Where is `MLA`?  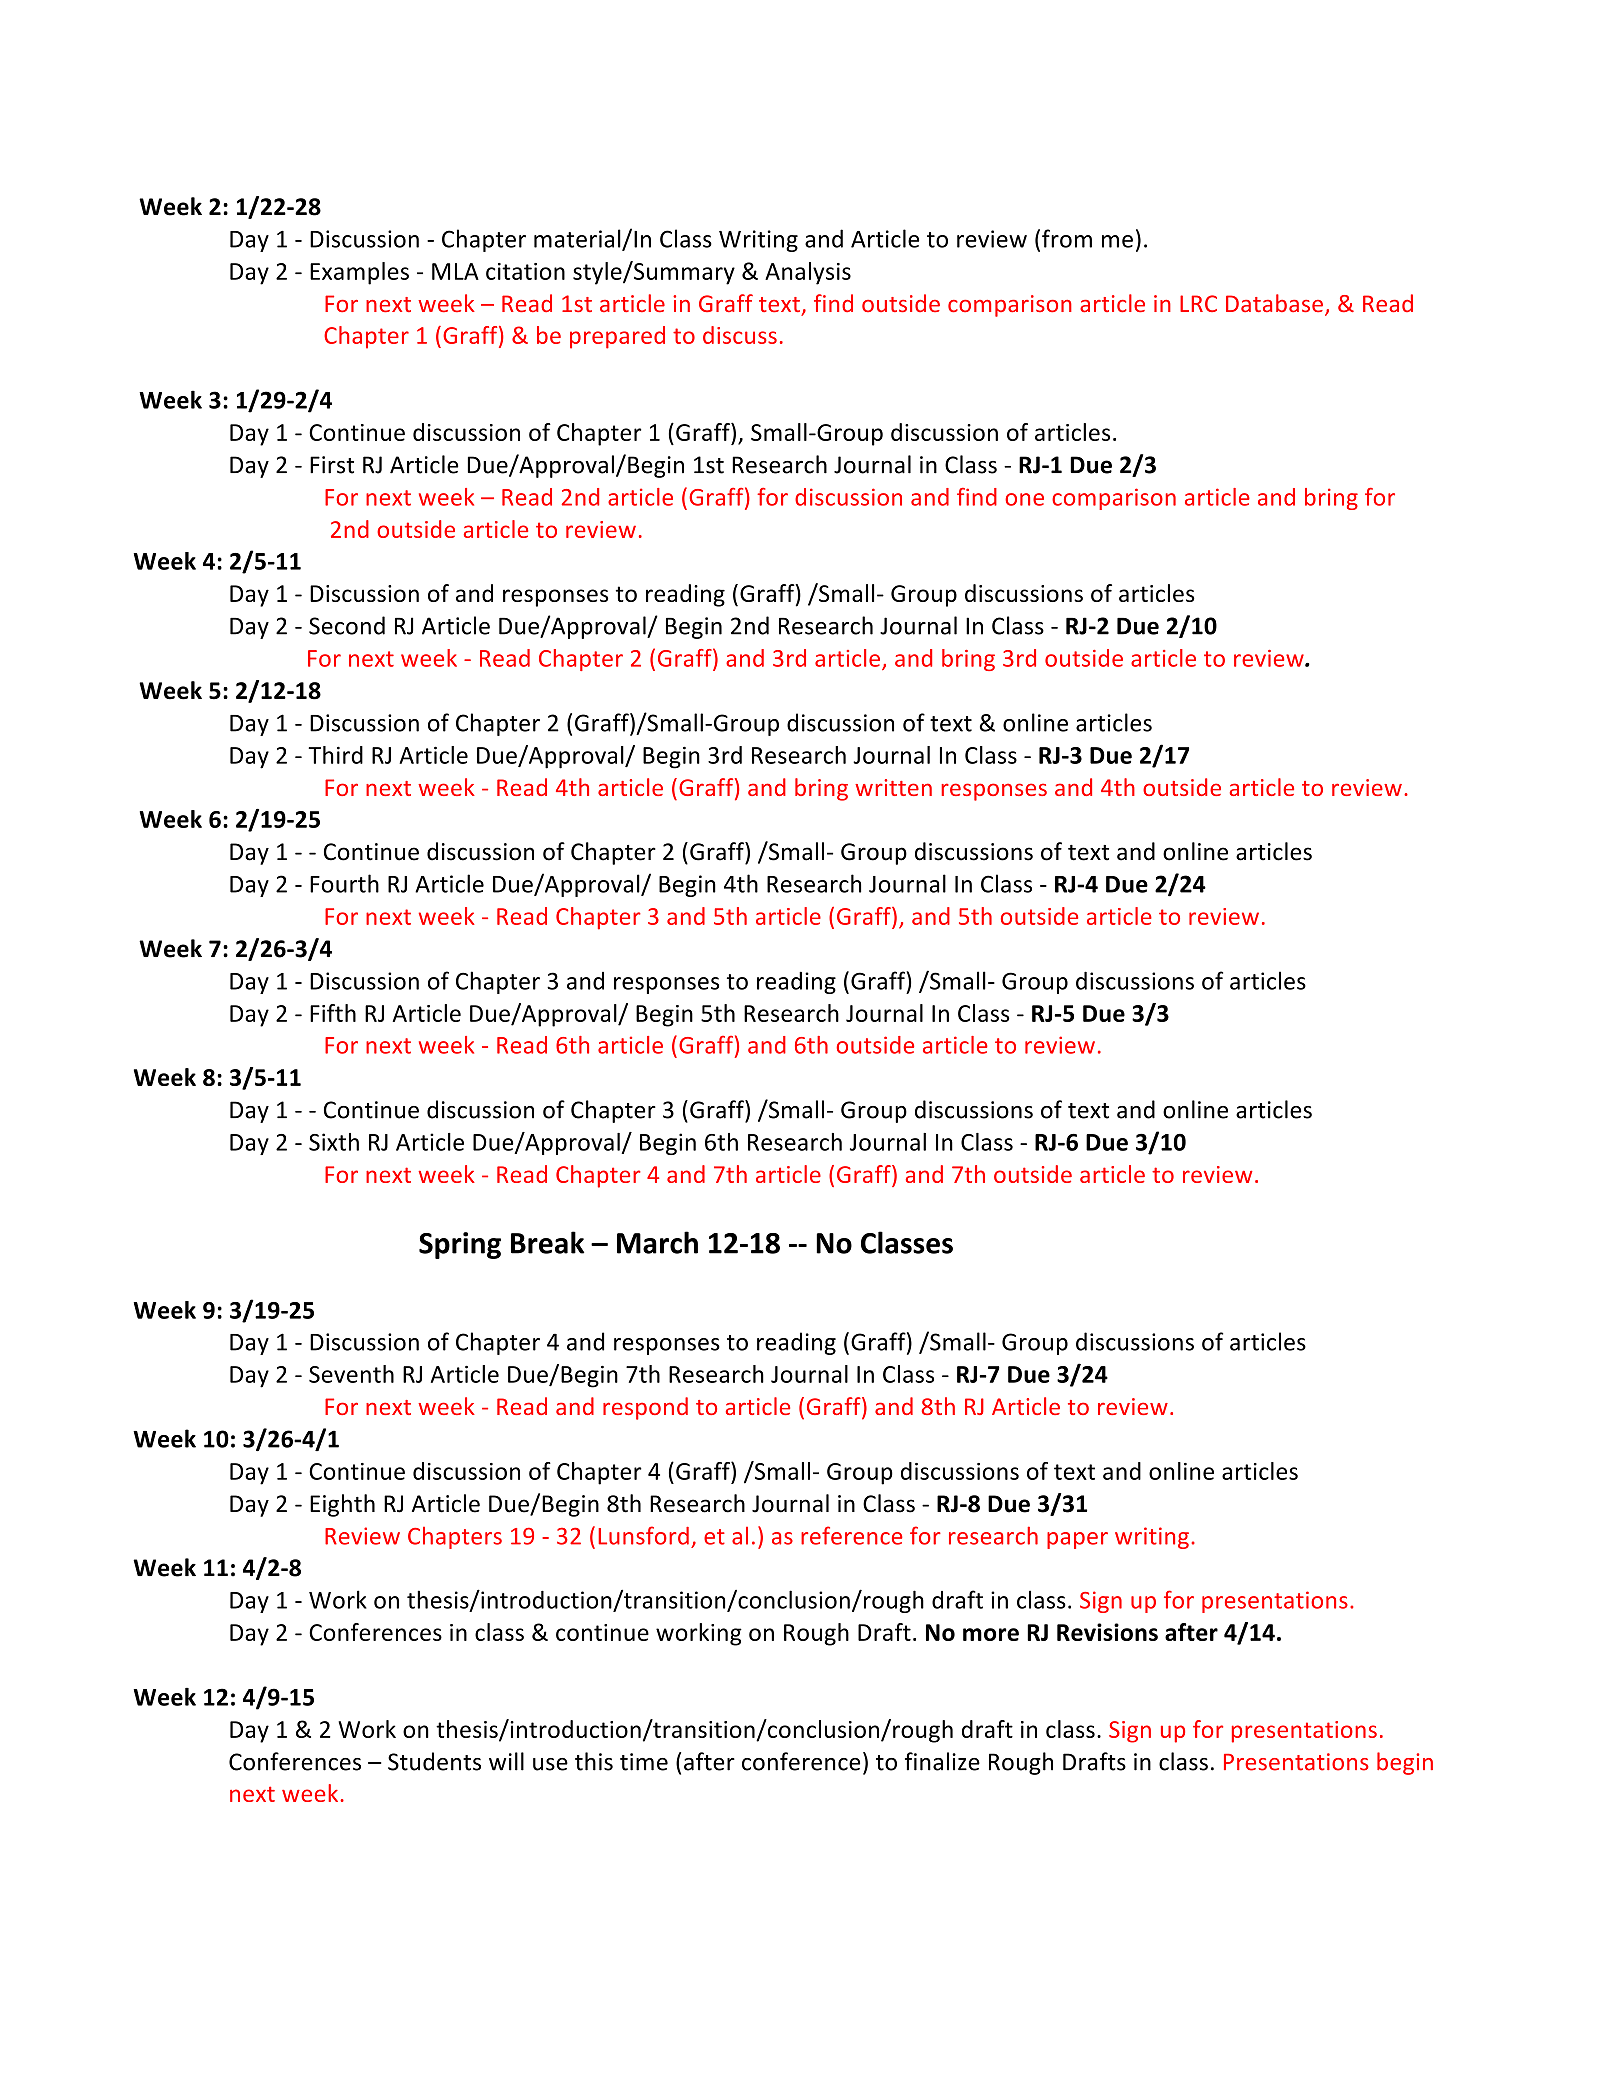 MLA is located at coordinates (455, 271).
